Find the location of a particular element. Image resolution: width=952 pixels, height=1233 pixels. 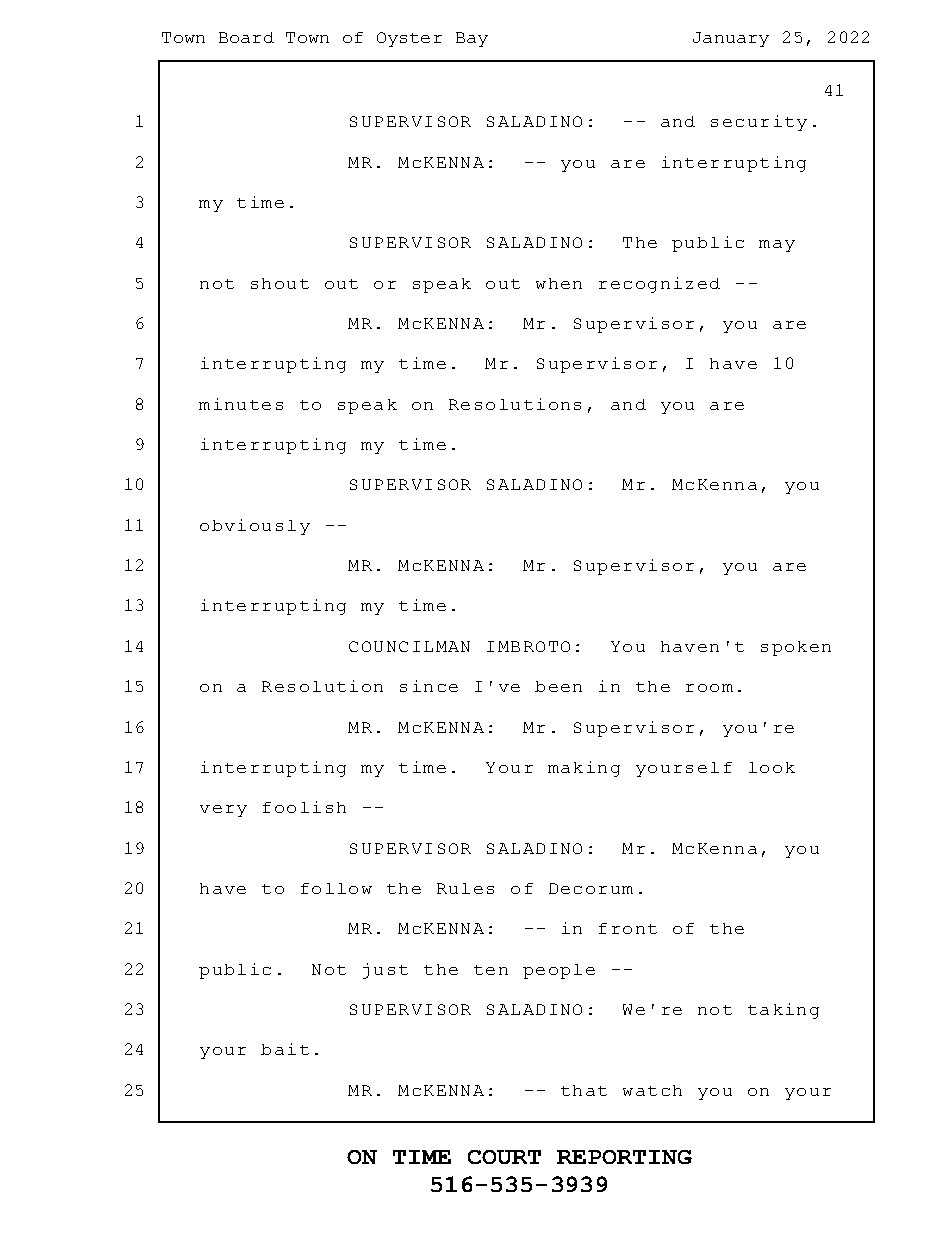

look is located at coordinates (772, 767).
